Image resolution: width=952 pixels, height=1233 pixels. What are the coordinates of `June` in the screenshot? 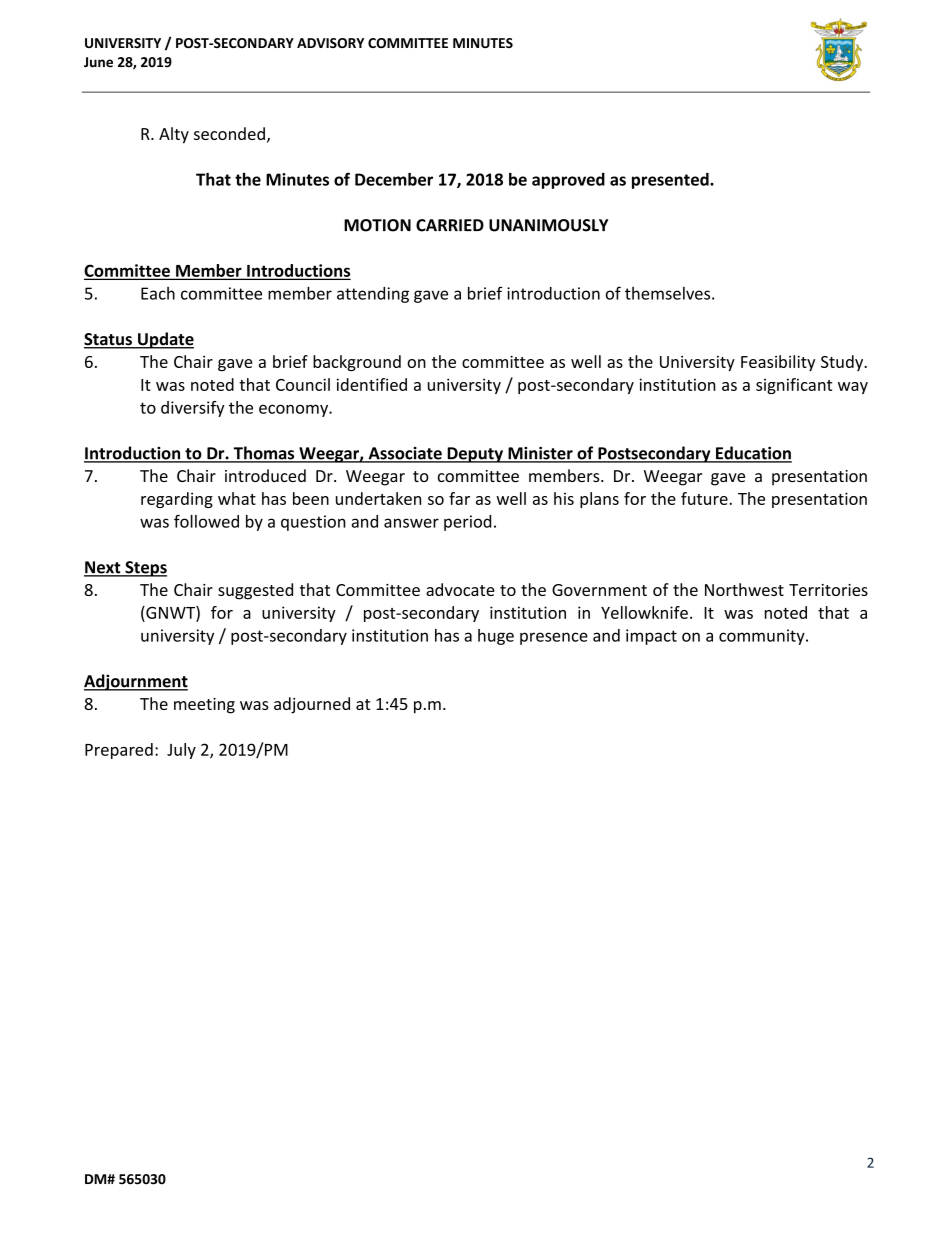 It's located at (98, 62).
